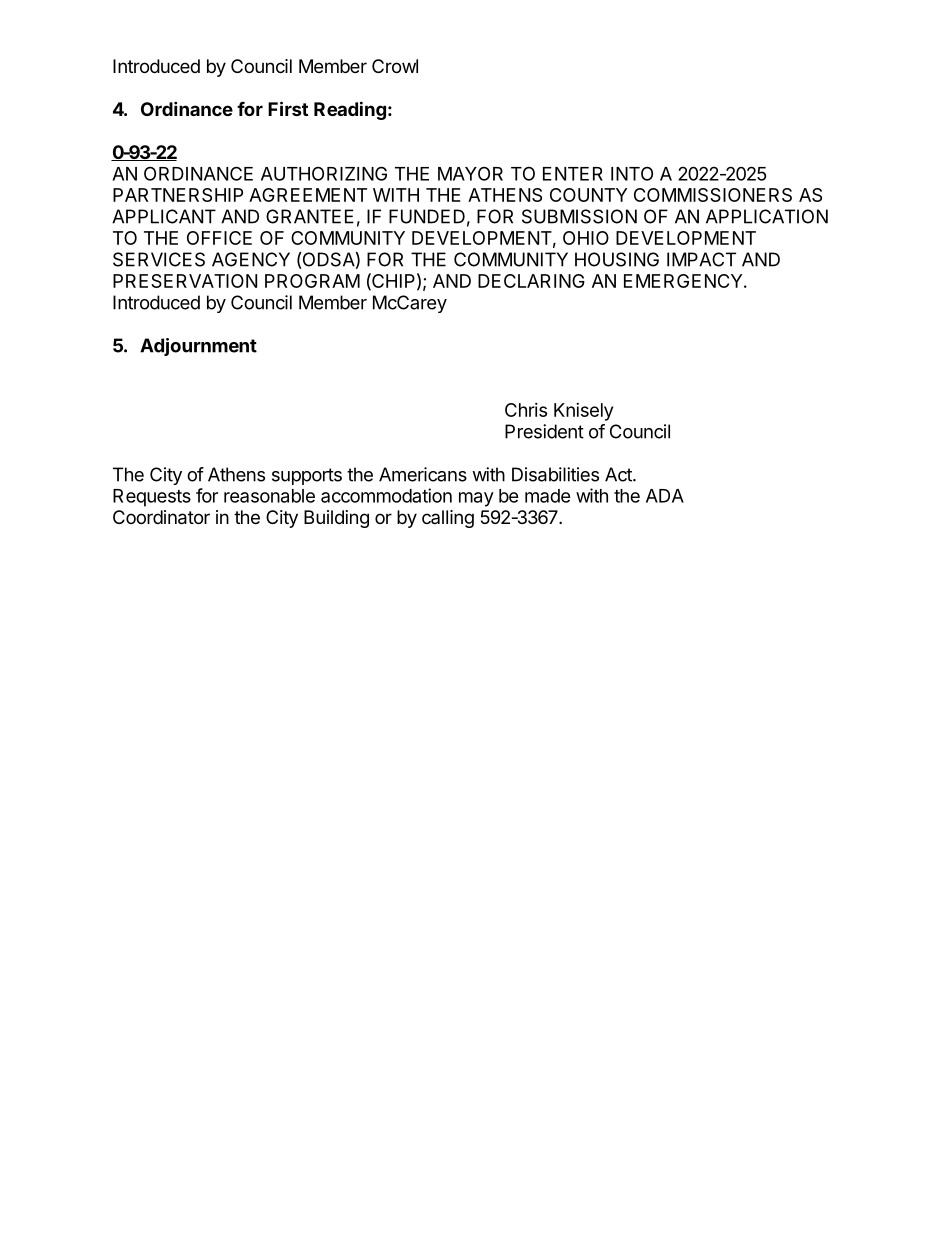  Describe the element at coordinates (632, 173) in the page. I see `INTO` at that location.
